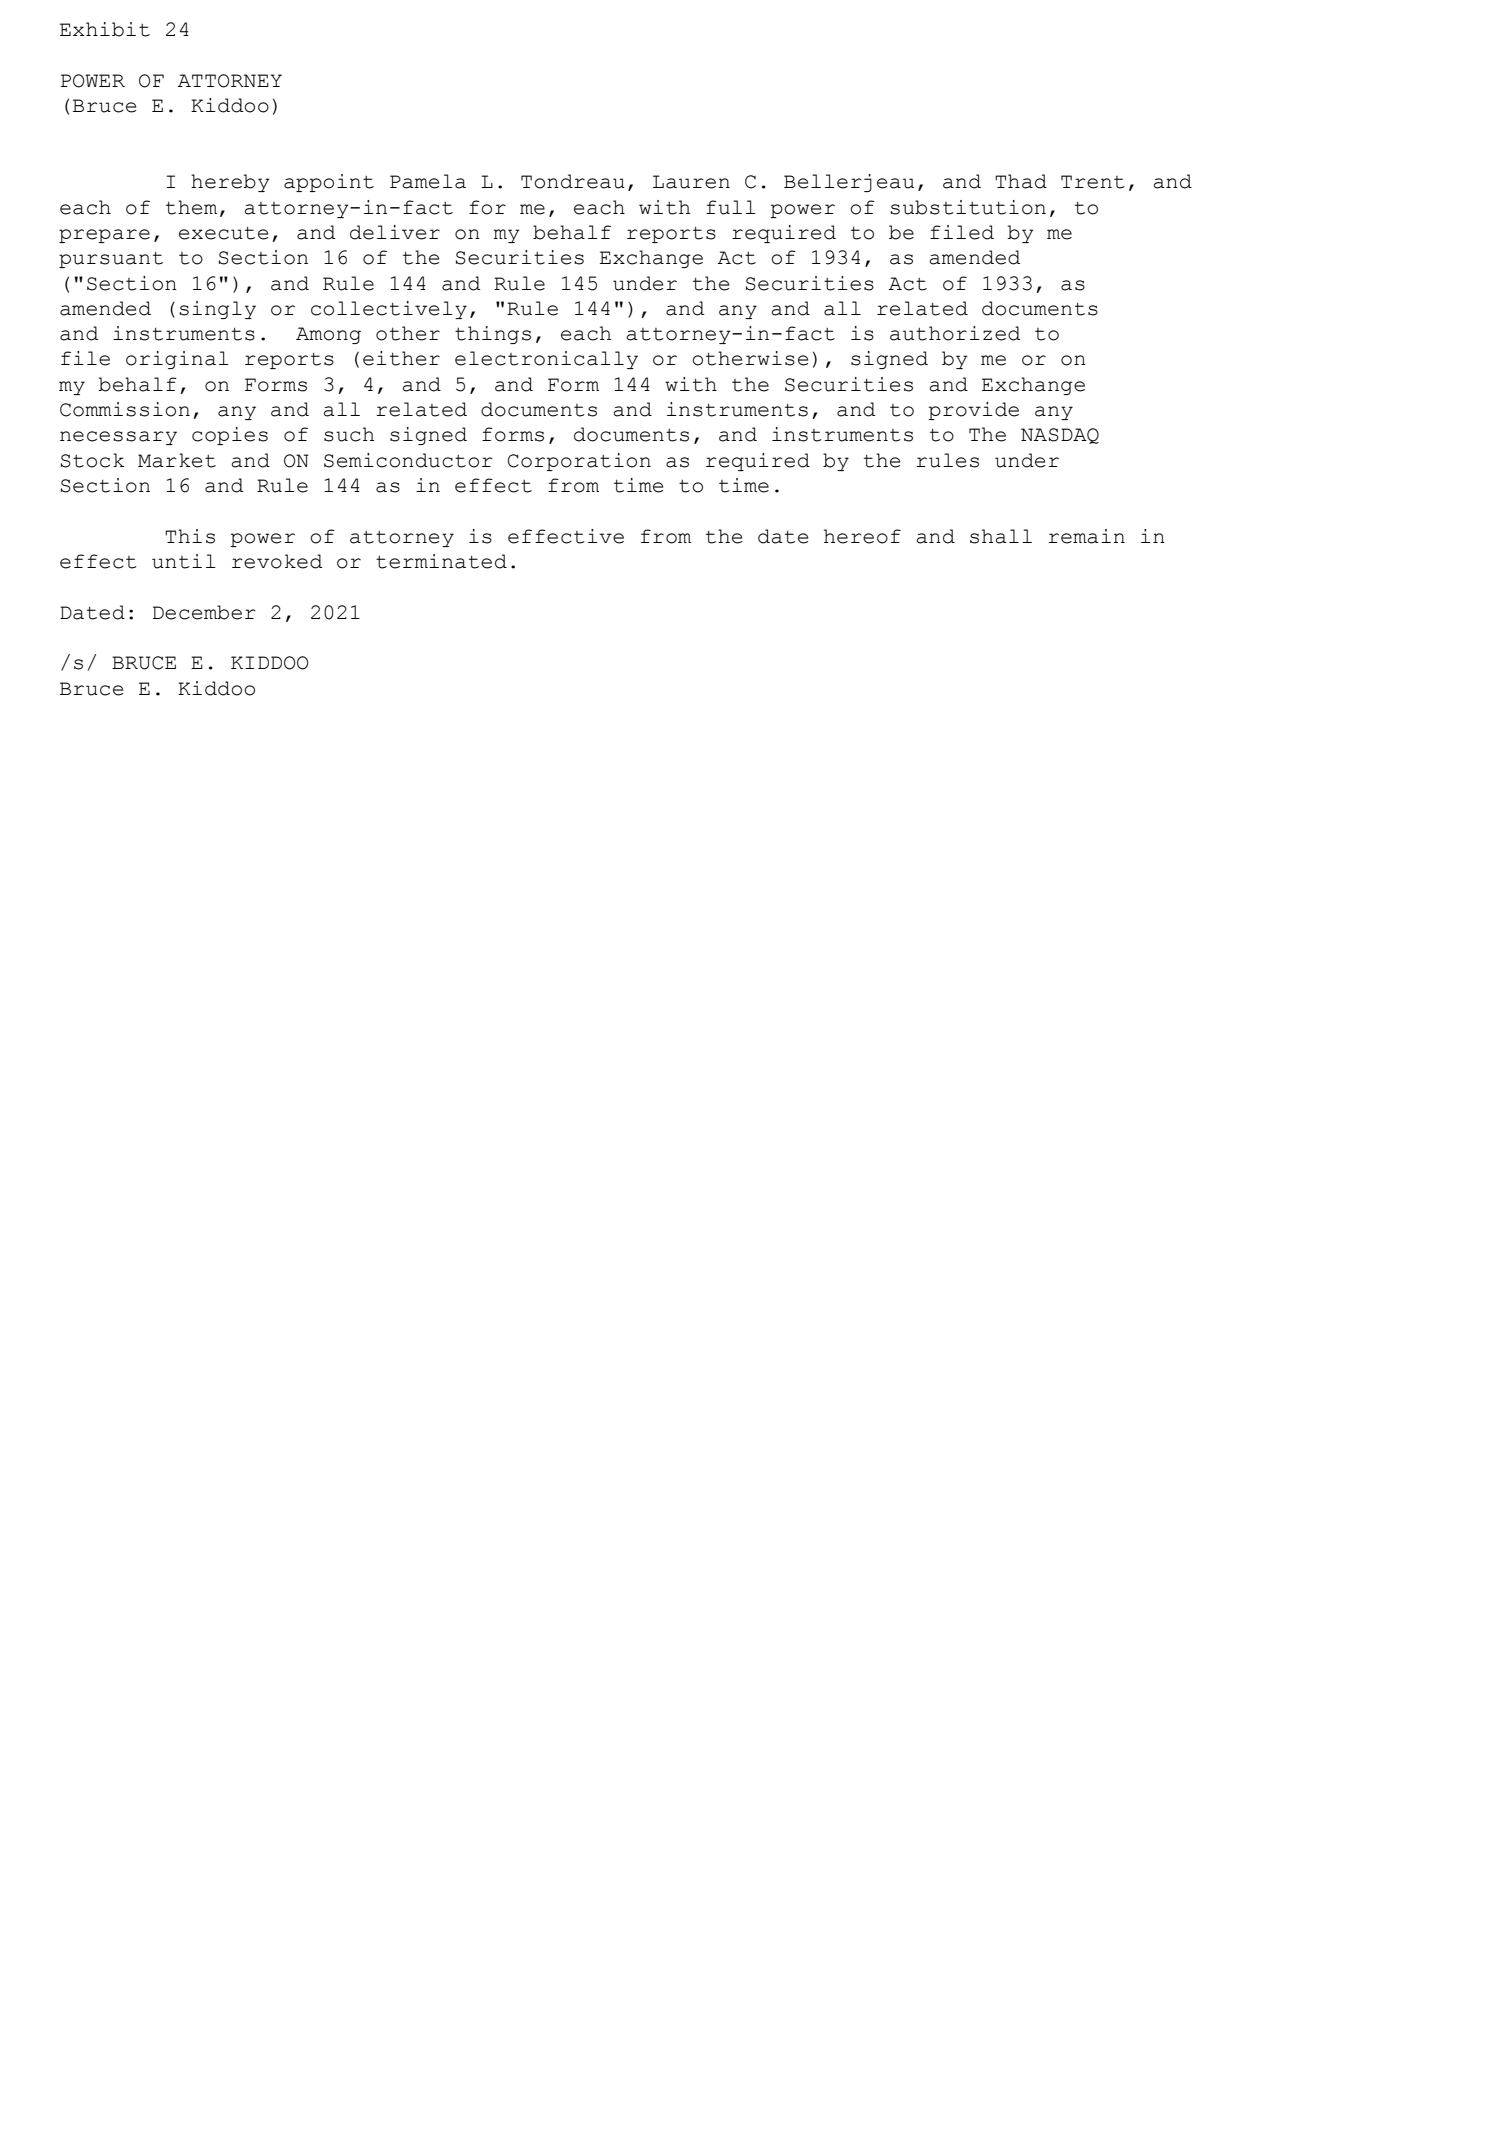  Describe the element at coordinates (105, 29) in the screenshot. I see `Exhibit` at that location.
